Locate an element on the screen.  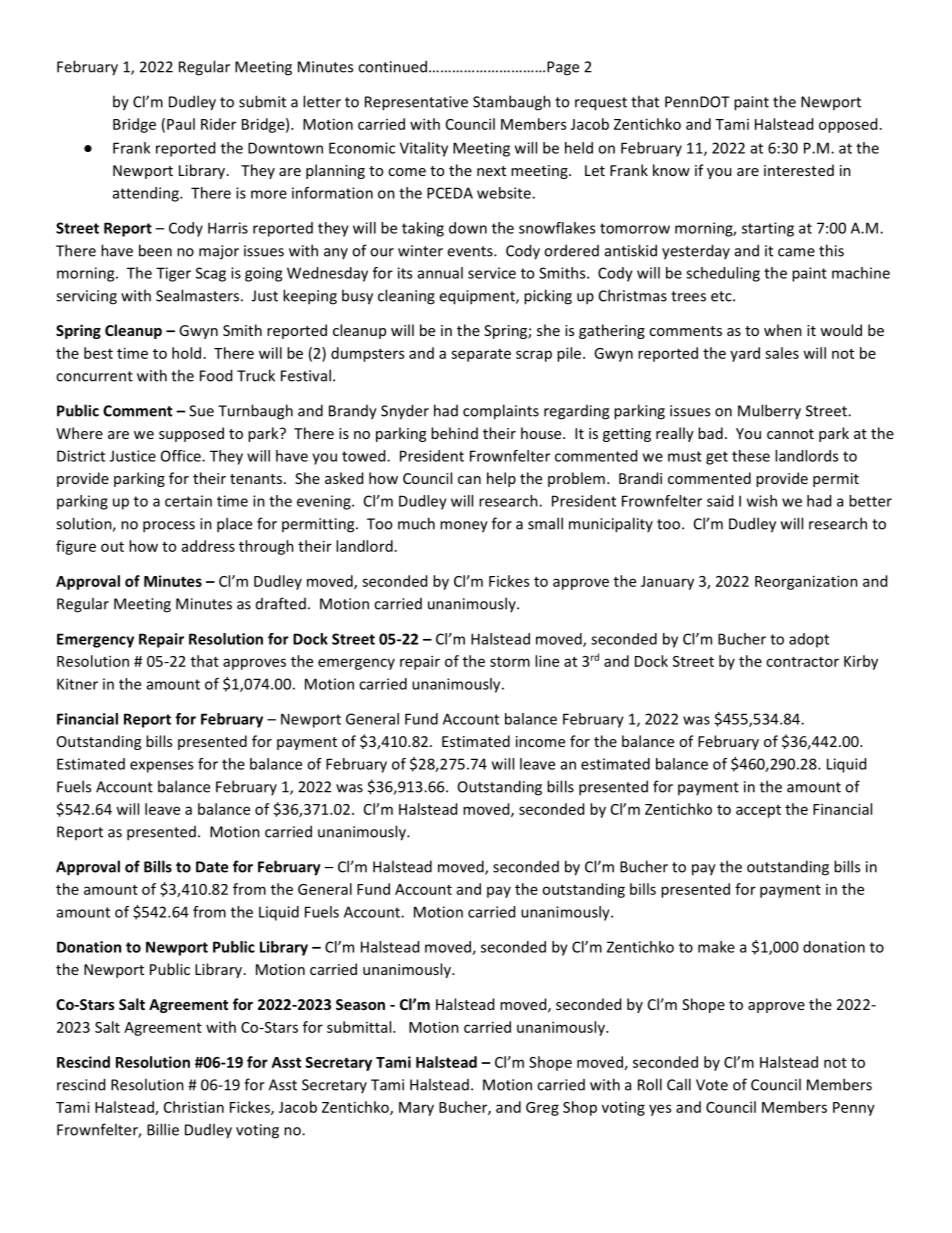
Paul is located at coordinates (181, 124).
